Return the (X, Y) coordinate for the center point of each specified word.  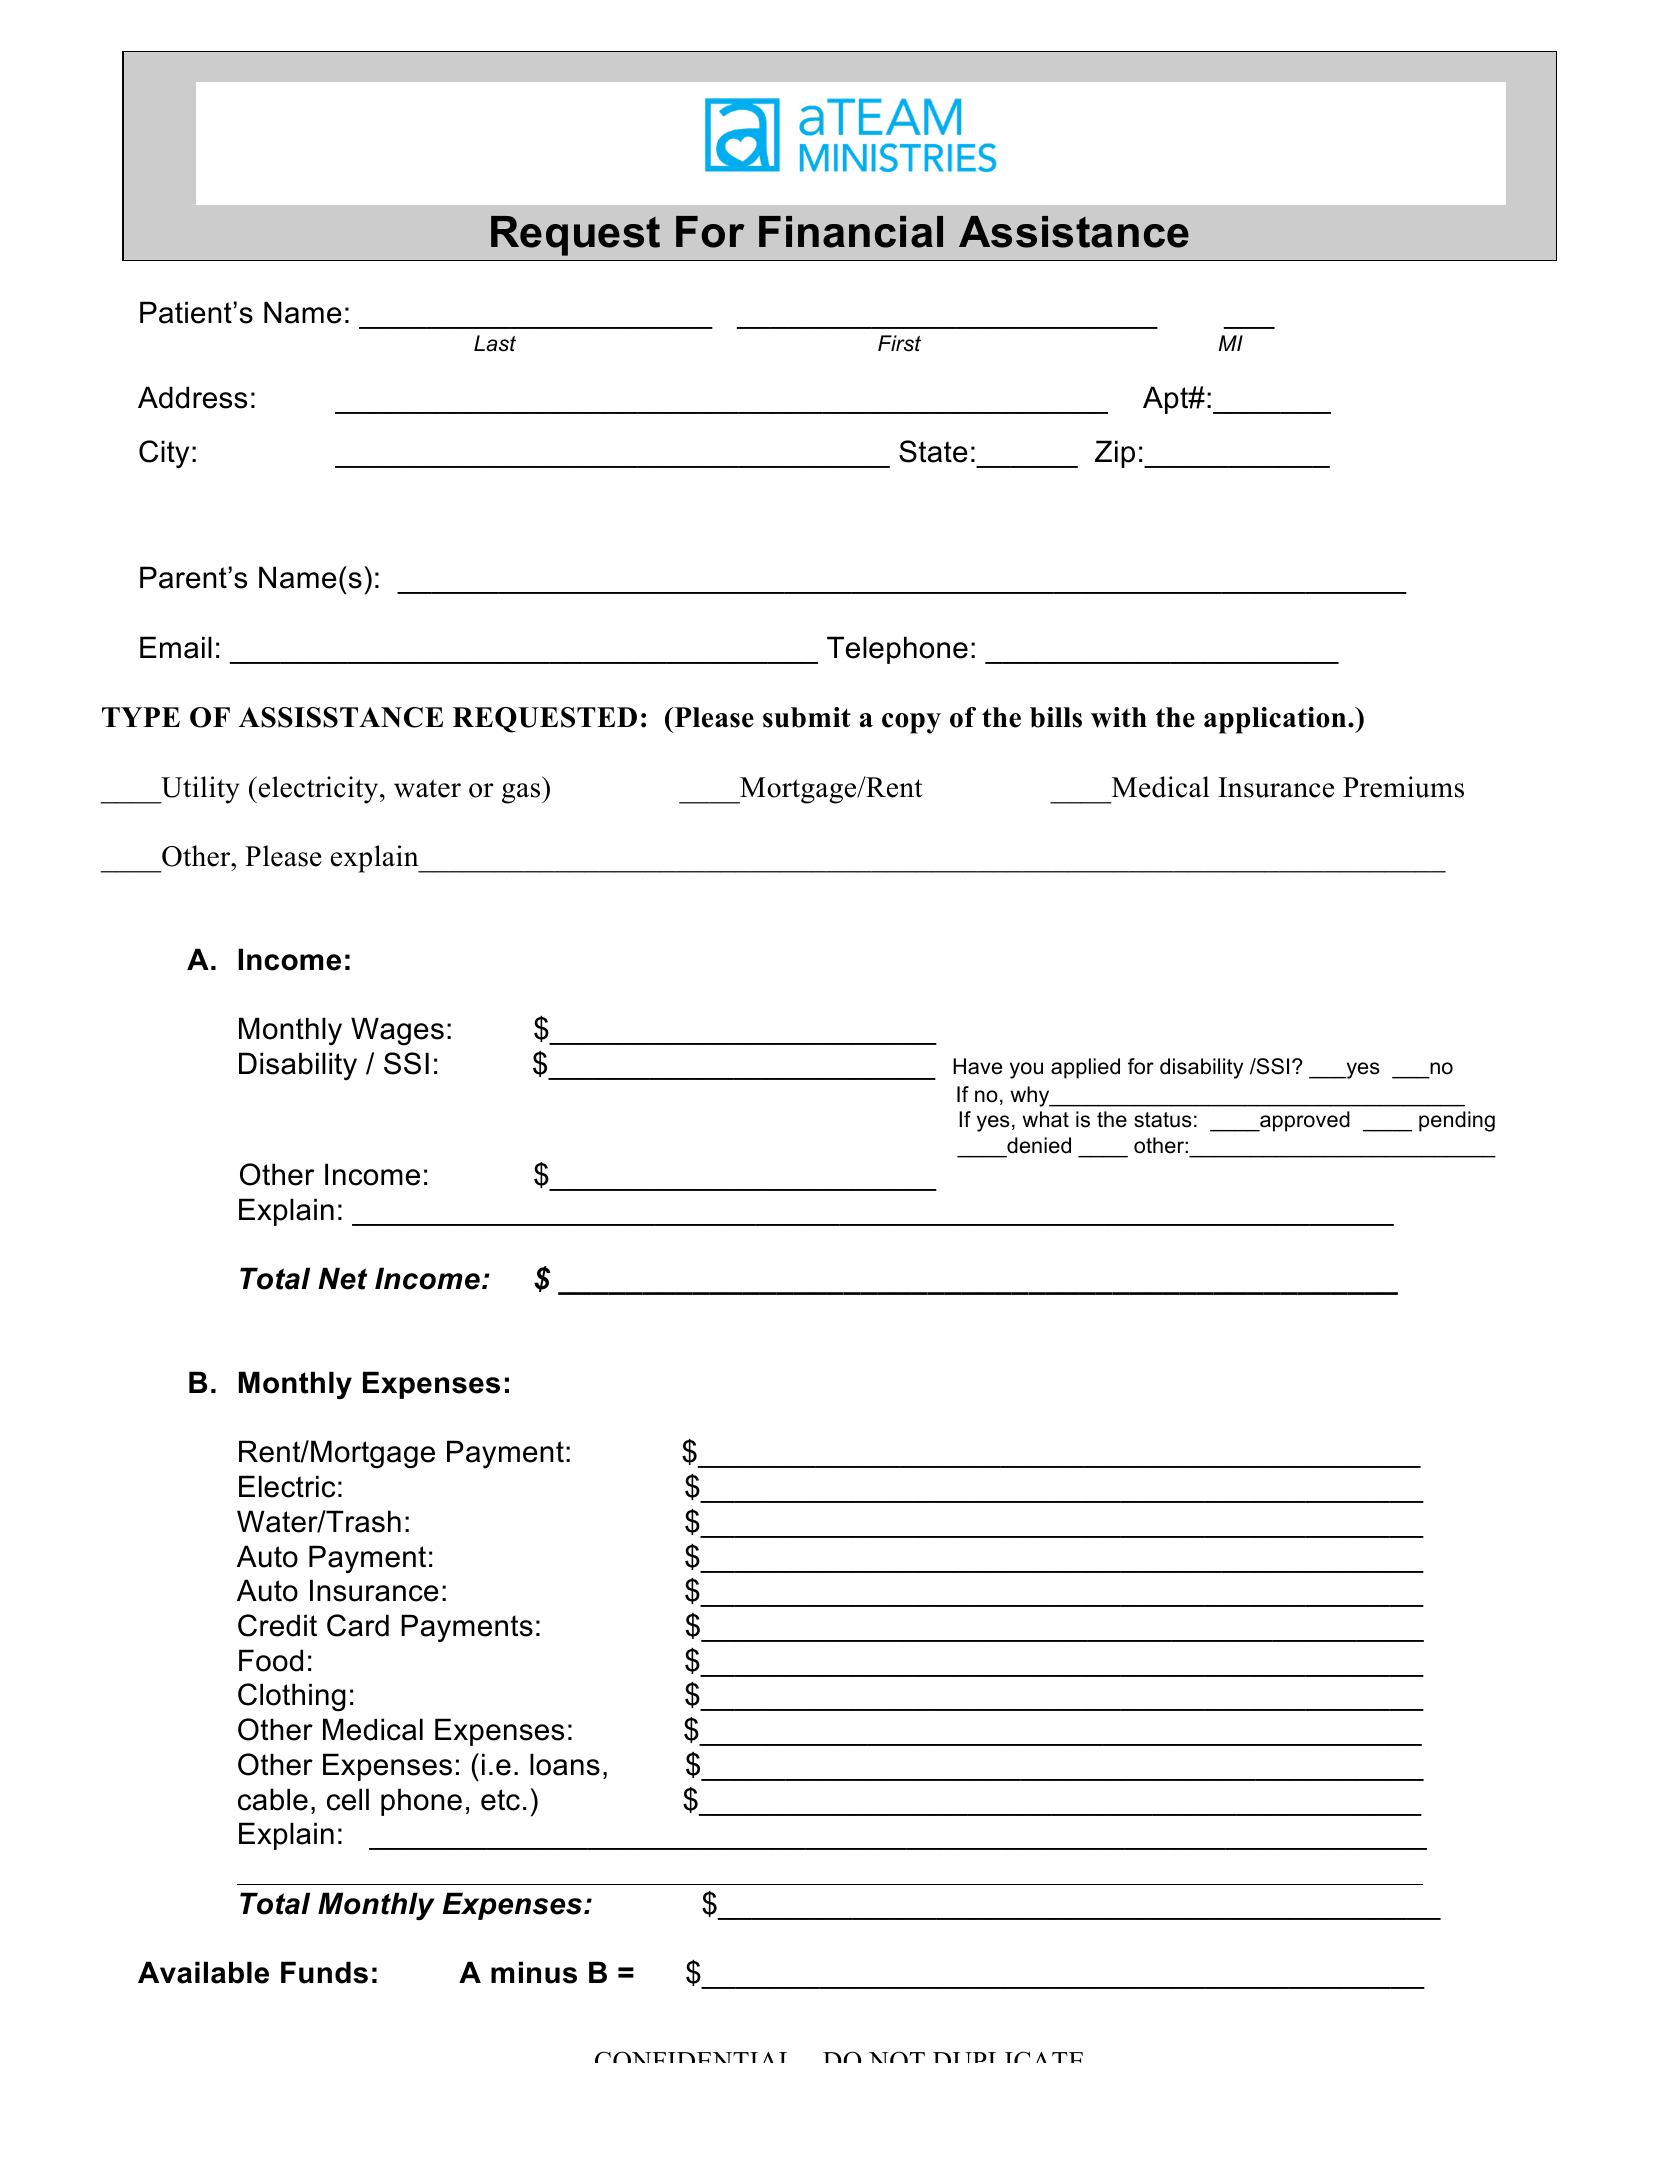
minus (534, 1972)
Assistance (1074, 232)
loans (565, 1764)
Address (192, 397)
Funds (324, 1972)
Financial (851, 232)
